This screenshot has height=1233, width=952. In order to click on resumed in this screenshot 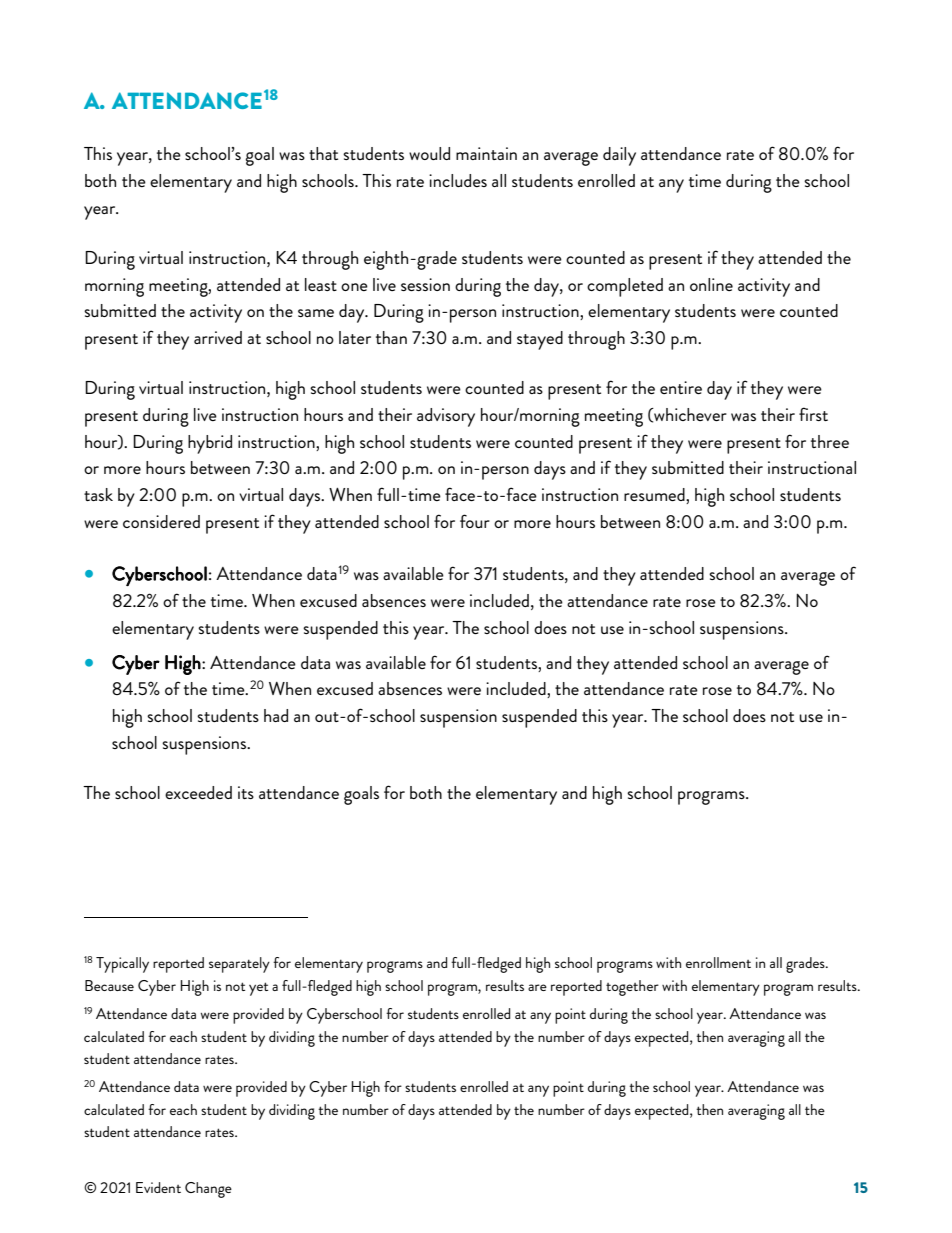, I will do `click(655, 496)`.
